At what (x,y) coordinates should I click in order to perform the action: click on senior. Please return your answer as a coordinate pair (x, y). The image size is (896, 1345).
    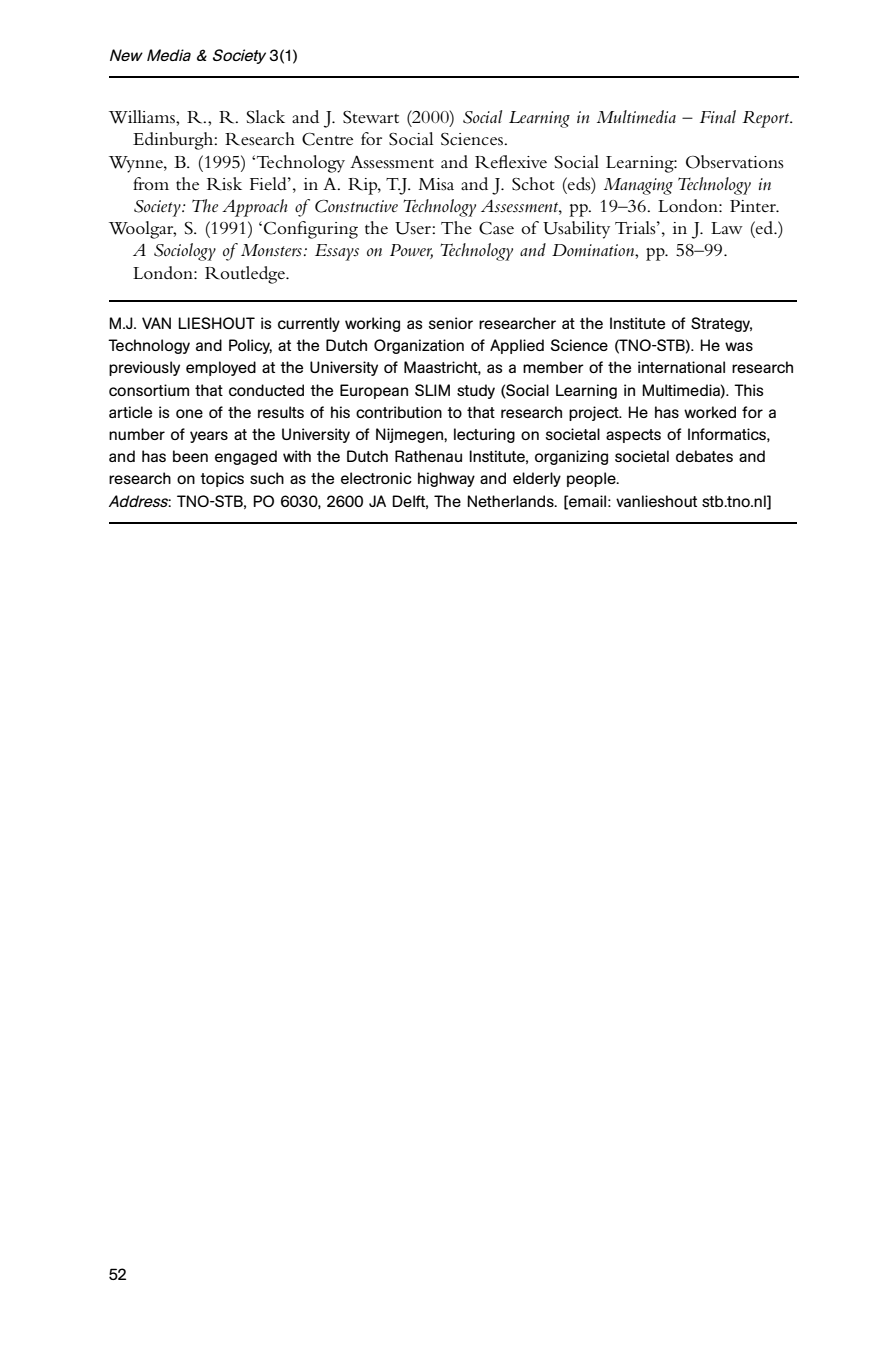
    Looking at the image, I should click on (451, 323).
